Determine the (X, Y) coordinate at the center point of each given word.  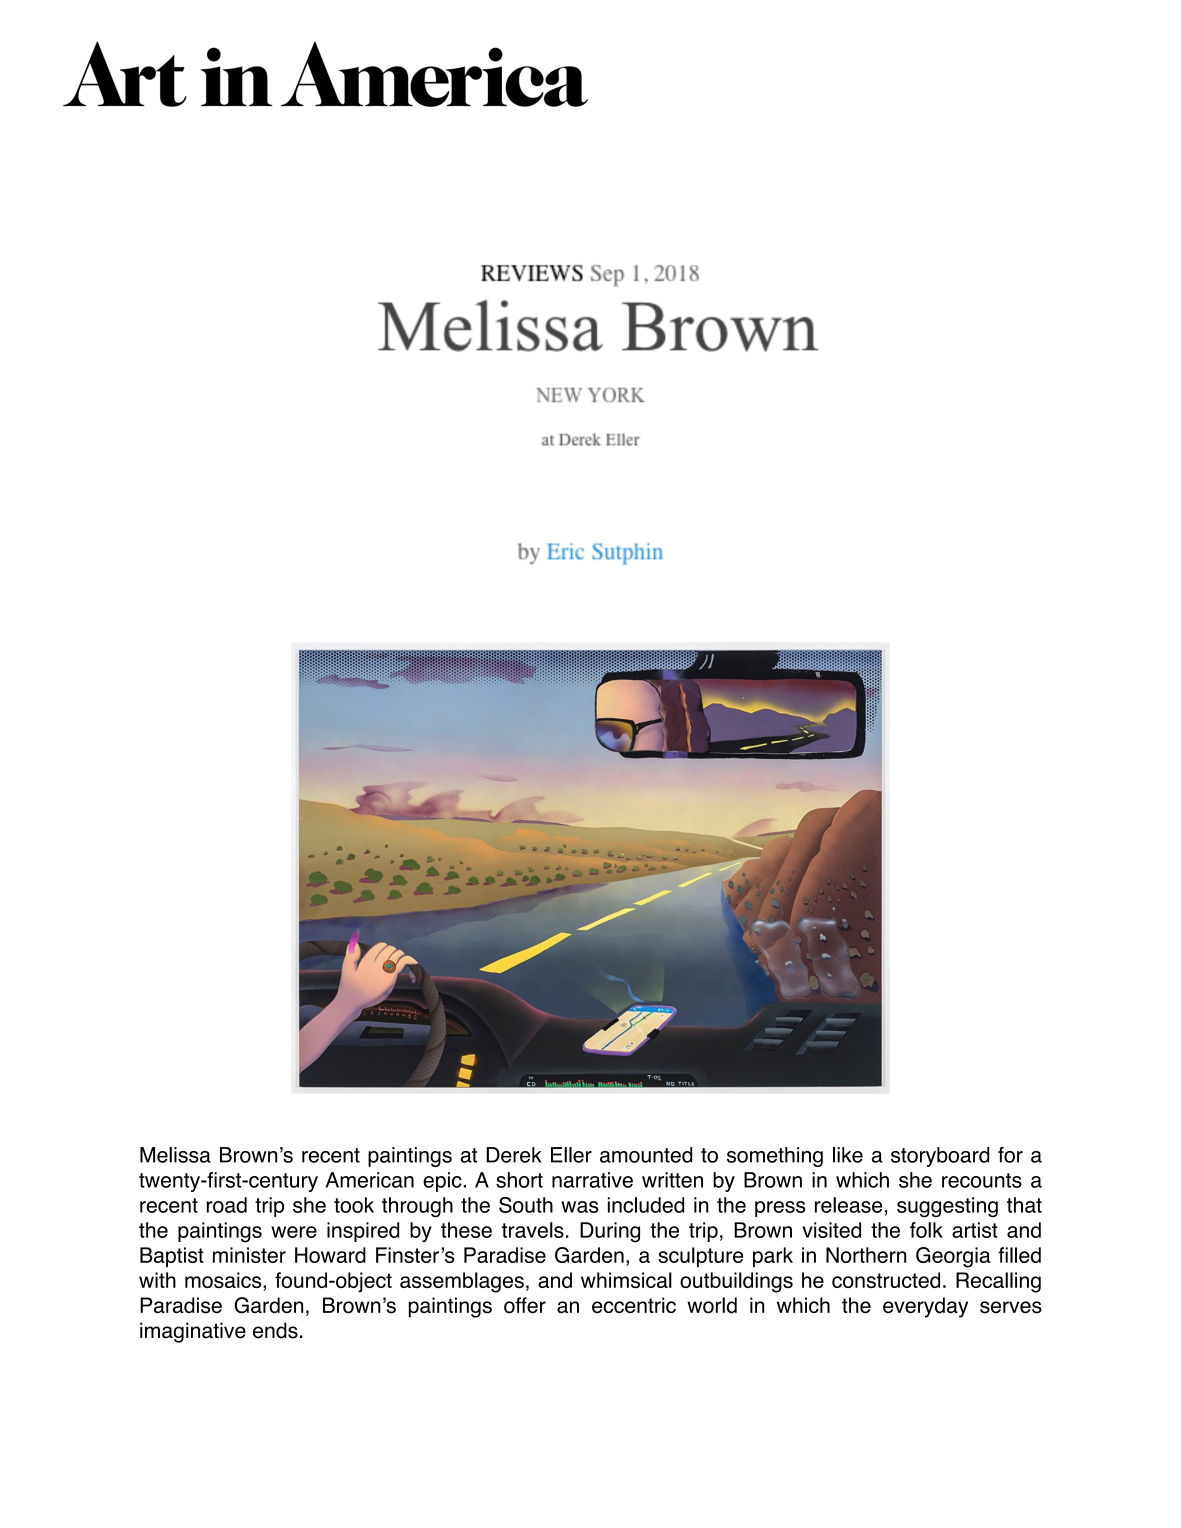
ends (275, 1330)
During (610, 1232)
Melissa (175, 1155)
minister (249, 1255)
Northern (866, 1255)
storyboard (940, 1157)
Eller (571, 1155)
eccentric (634, 1305)
